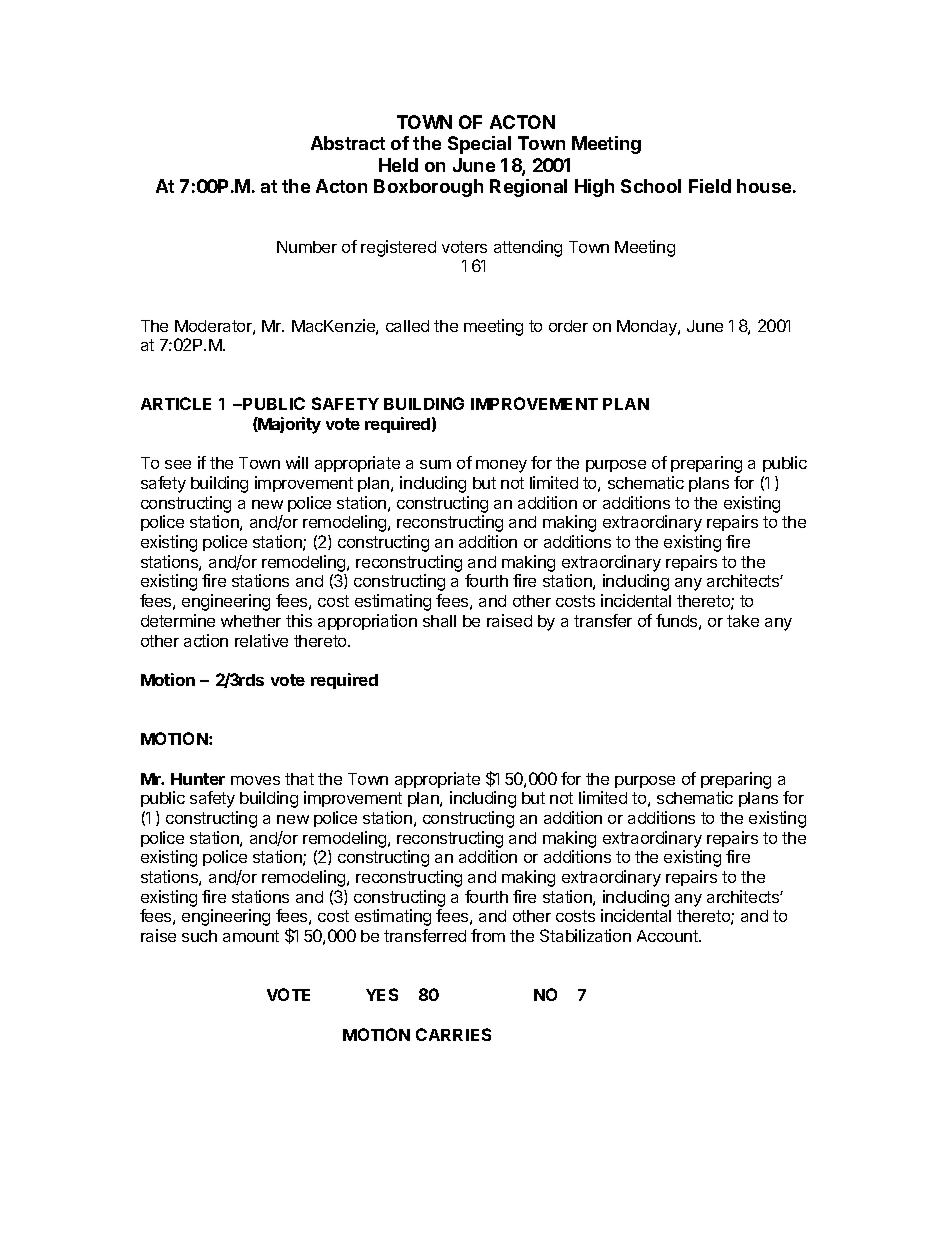 The width and height of the screenshot is (952, 1233). I want to click on Abstract, so click(348, 143).
